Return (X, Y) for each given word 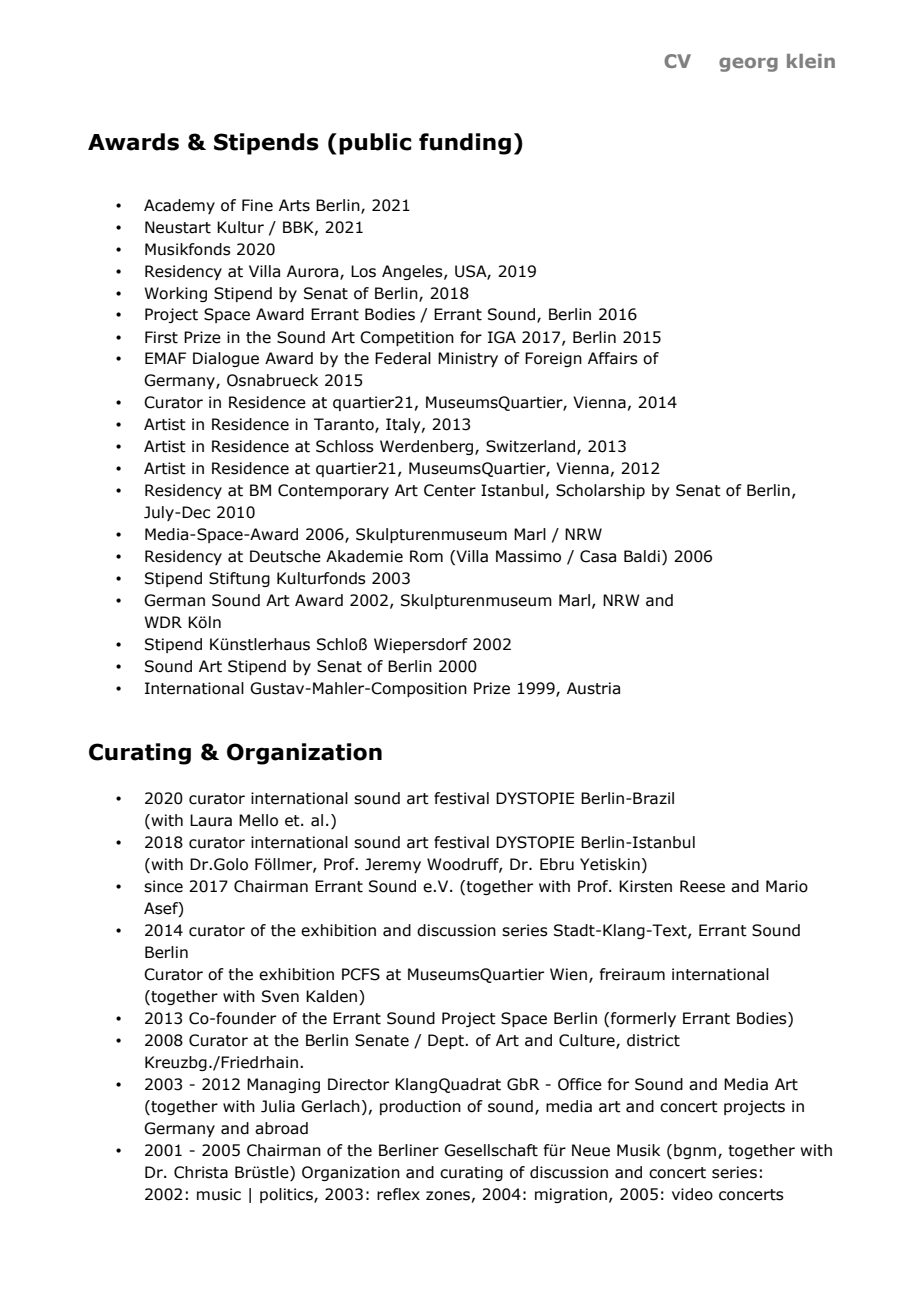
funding (465, 144)
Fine (257, 205)
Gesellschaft (491, 1150)
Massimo (528, 556)
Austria (593, 688)
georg (748, 64)
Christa (201, 1172)
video (692, 1194)
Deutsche (285, 556)
